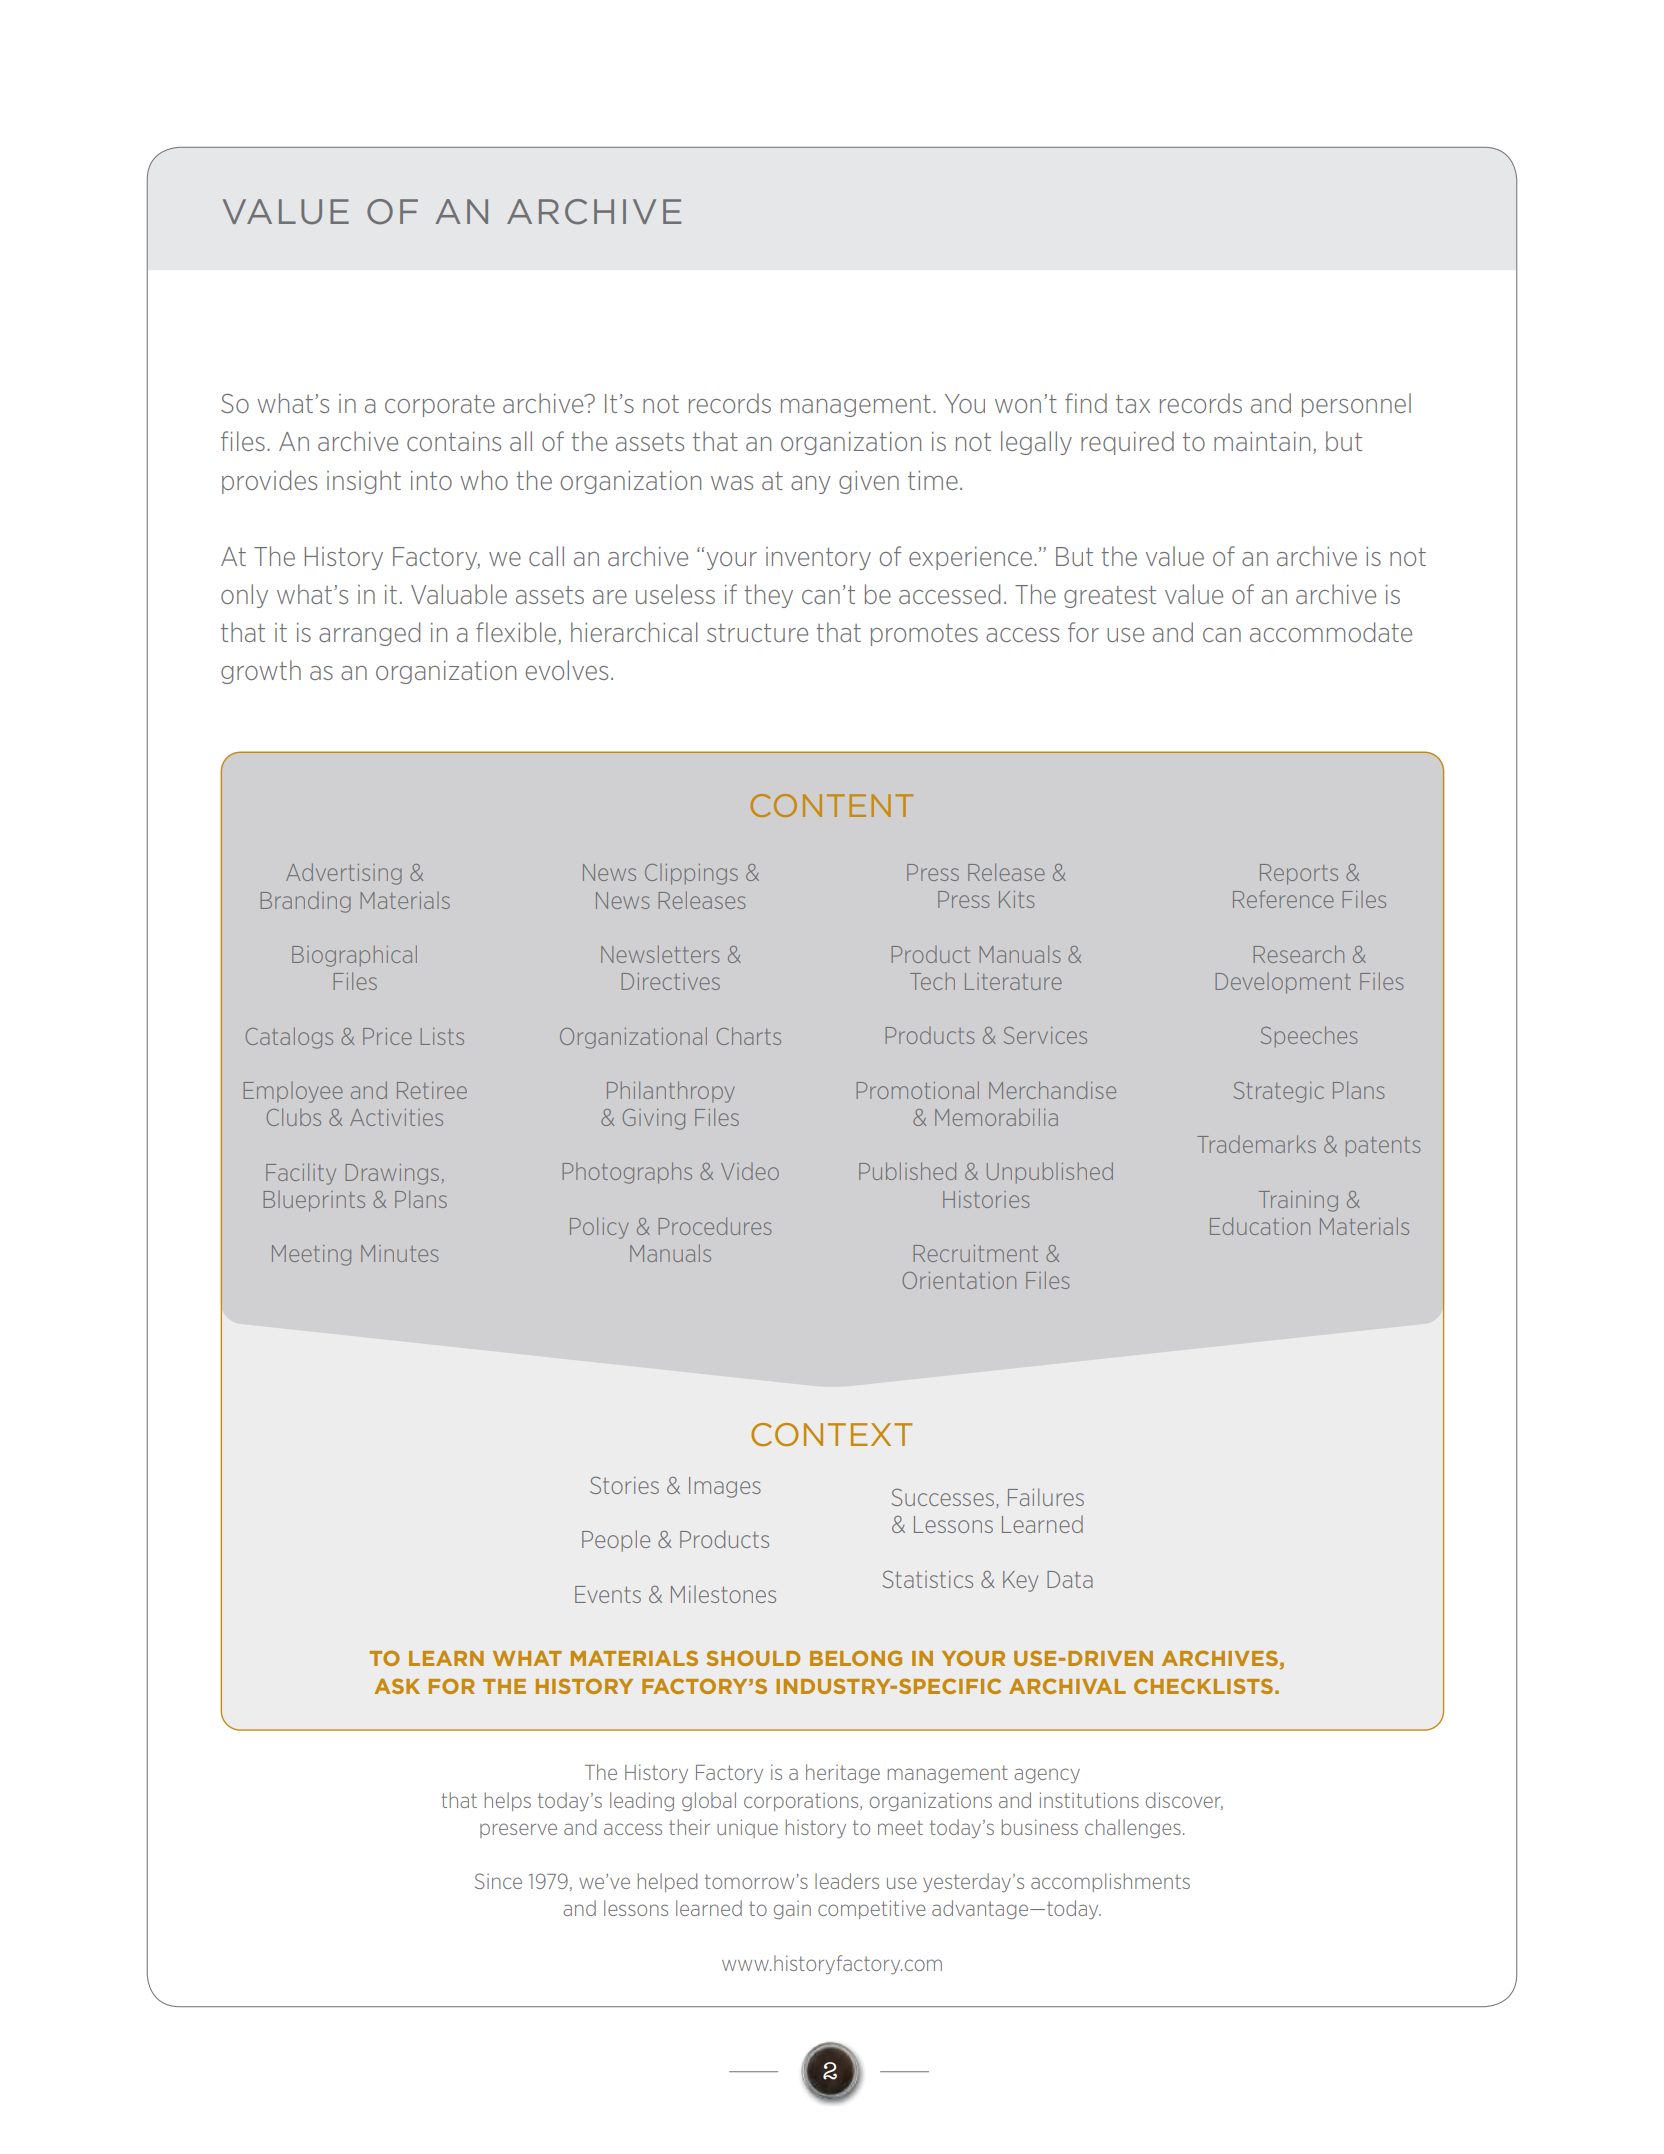  I want to click on insight, so click(364, 482).
